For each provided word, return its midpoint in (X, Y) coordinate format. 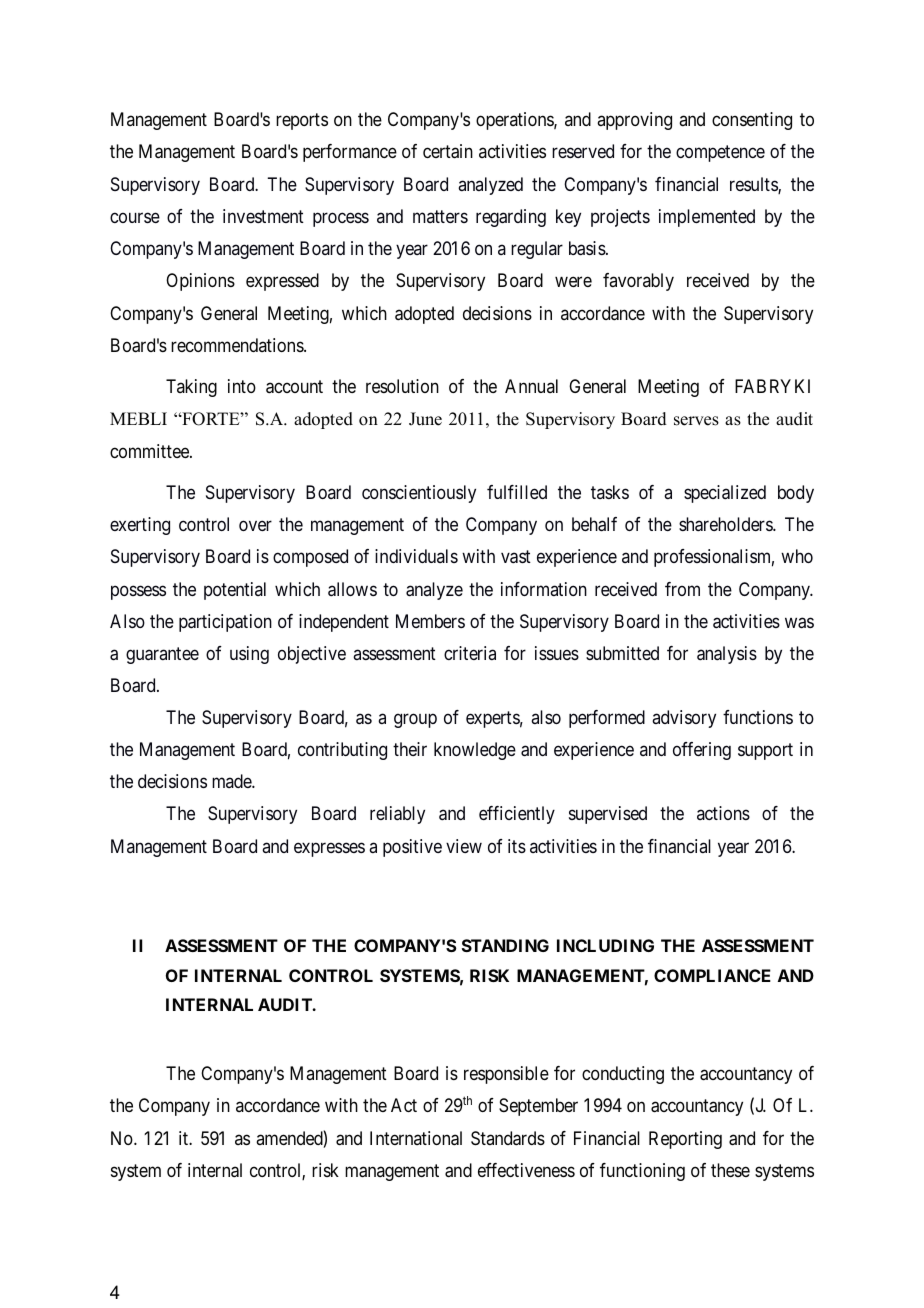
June (425, 419)
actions (723, 813)
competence (720, 154)
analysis (727, 655)
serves (696, 421)
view (464, 846)
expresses (329, 849)
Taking (191, 388)
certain (448, 151)
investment (263, 216)
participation (225, 623)
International (416, 1138)
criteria (470, 653)
